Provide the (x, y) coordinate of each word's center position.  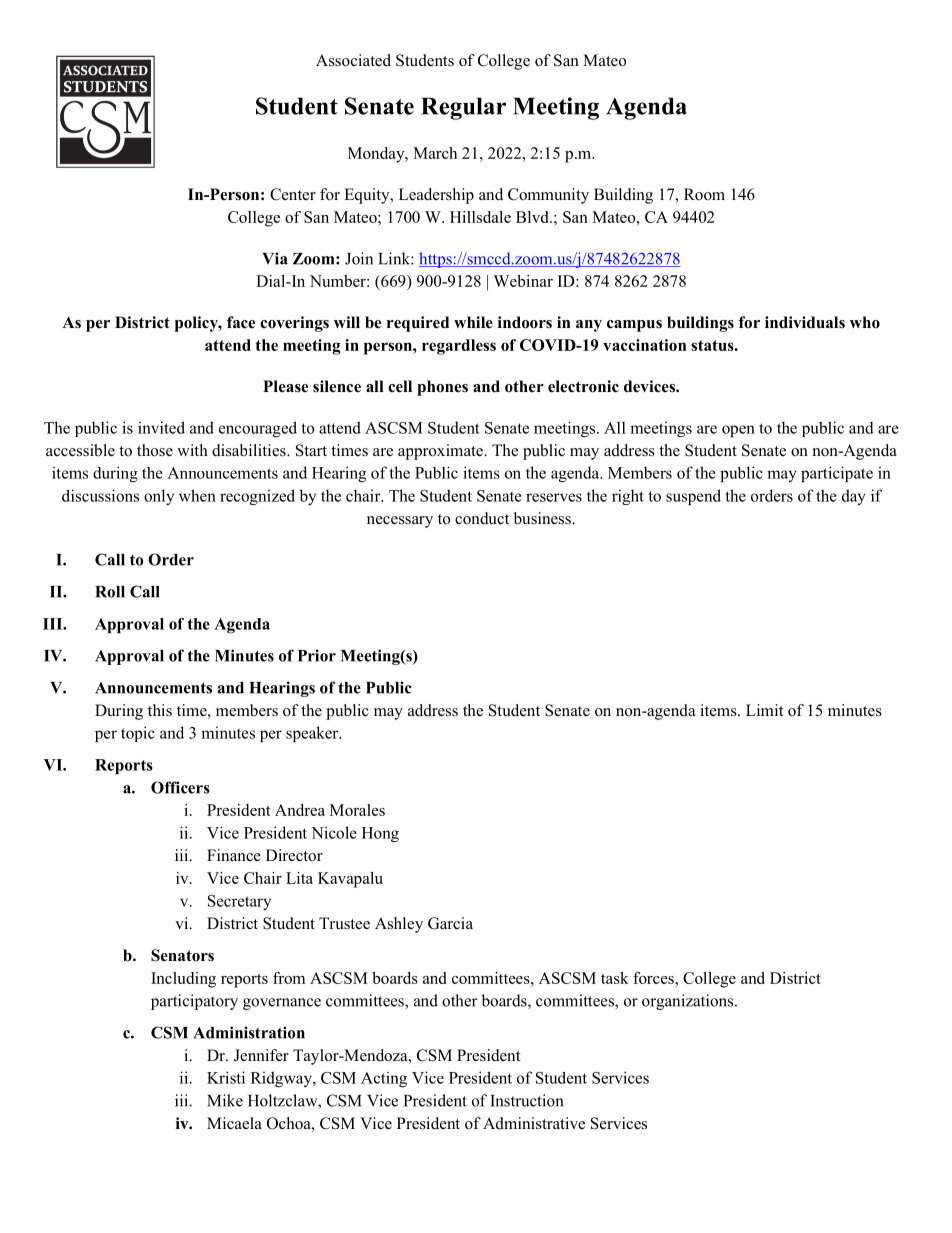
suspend (693, 497)
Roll (110, 592)
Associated (353, 60)
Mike (225, 1100)
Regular (463, 108)
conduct (482, 518)
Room (704, 194)
